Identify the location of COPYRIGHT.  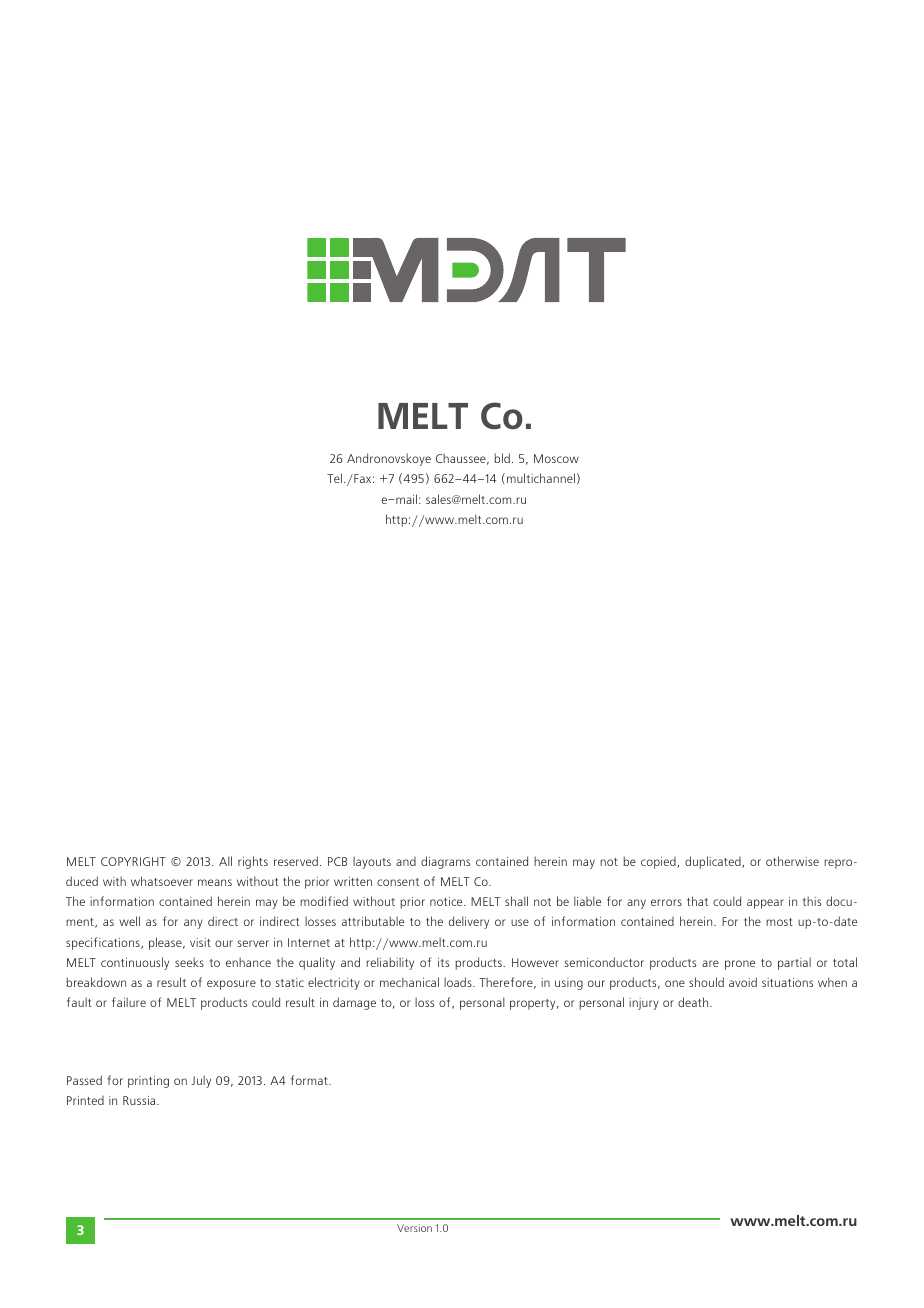
(133, 861).
